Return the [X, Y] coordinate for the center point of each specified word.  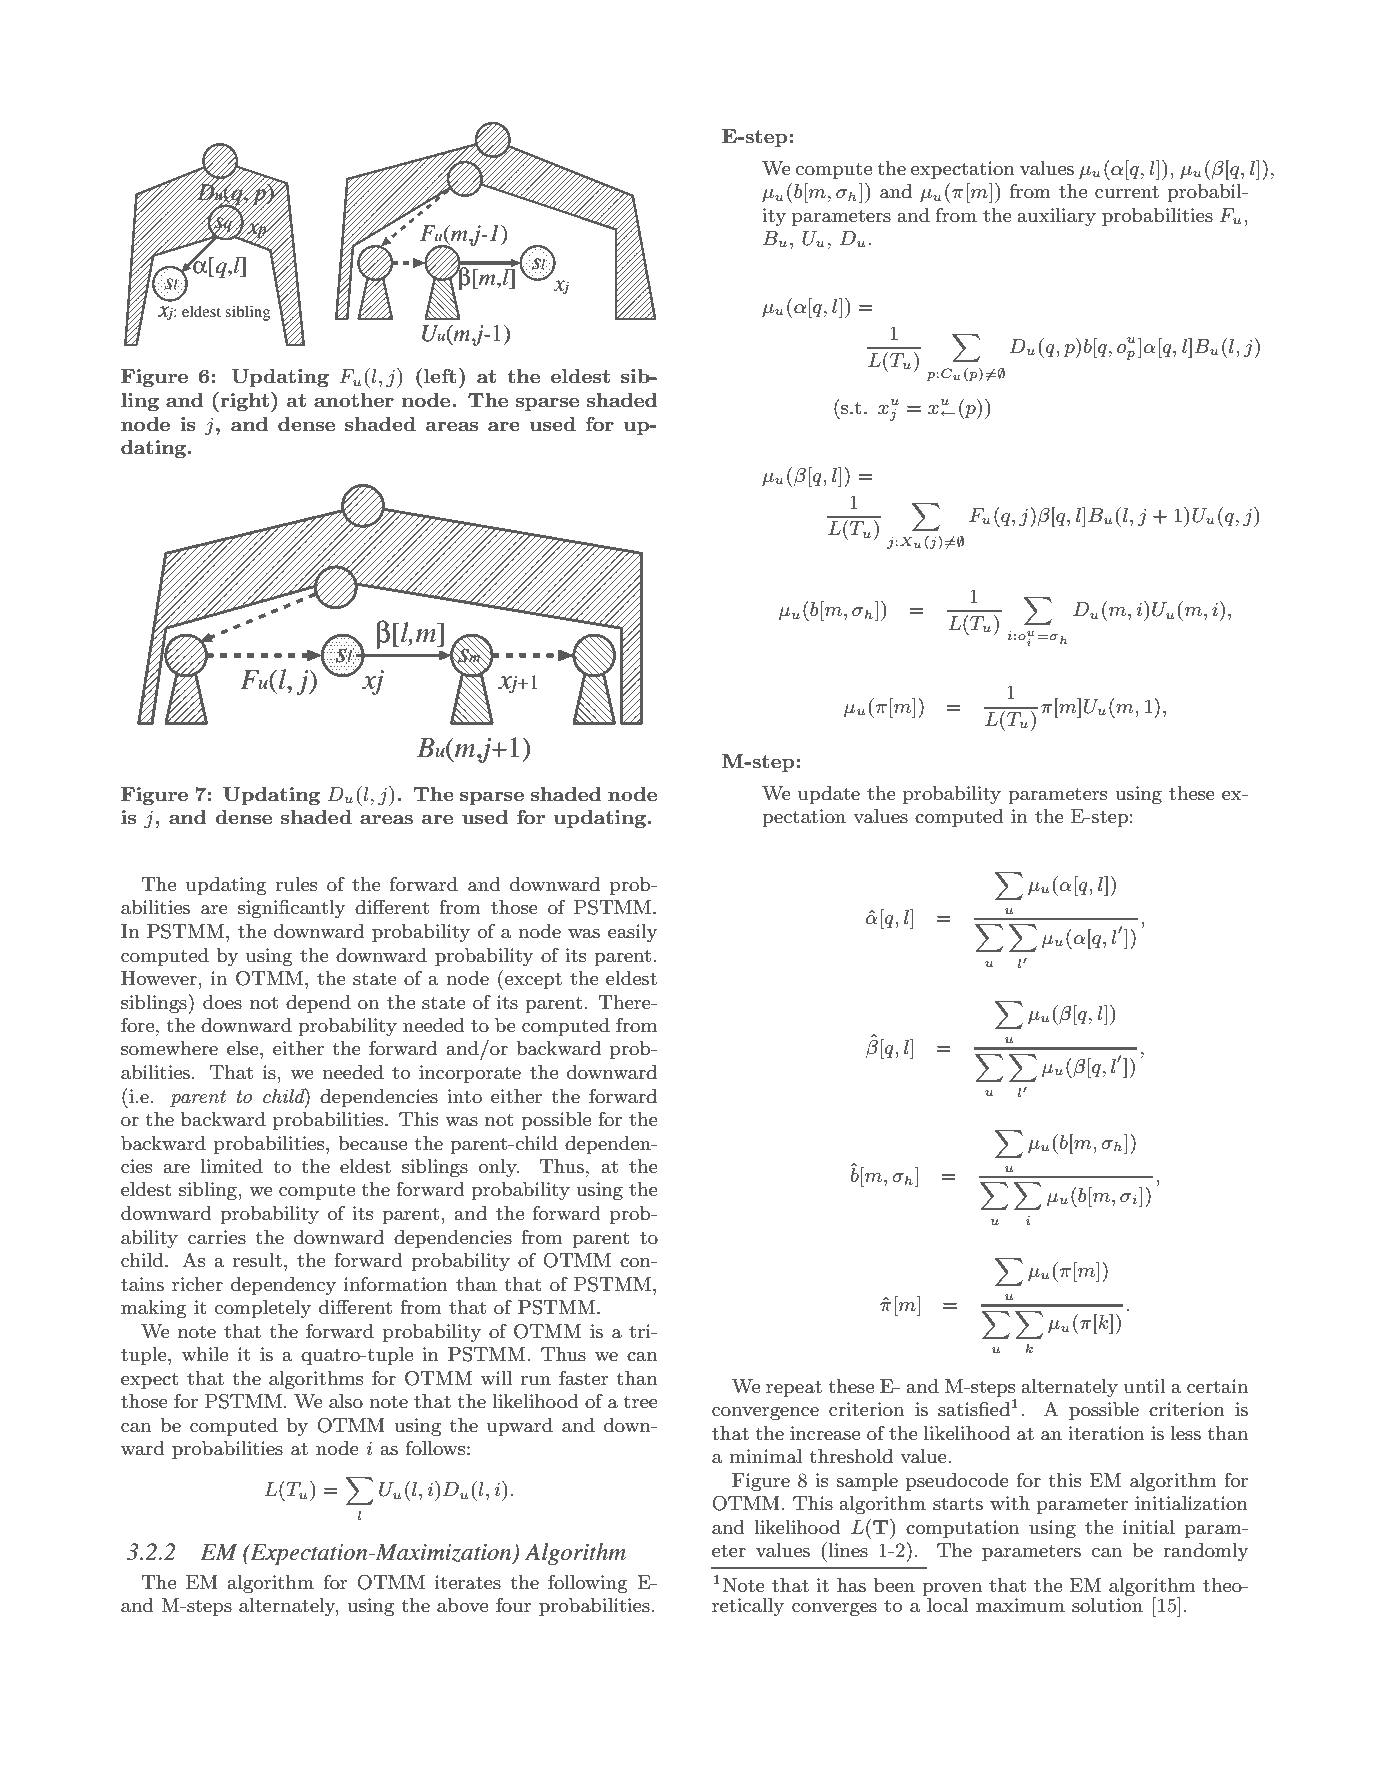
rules [297, 884]
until [1145, 1386]
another [354, 400]
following [588, 1584]
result [257, 1260]
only [499, 1168]
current [1127, 192]
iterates [468, 1582]
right [245, 402]
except [533, 981]
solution [1107, 1605]
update [829, 795]
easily [632, 933]
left [440, 376]
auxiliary [1057, 217]
